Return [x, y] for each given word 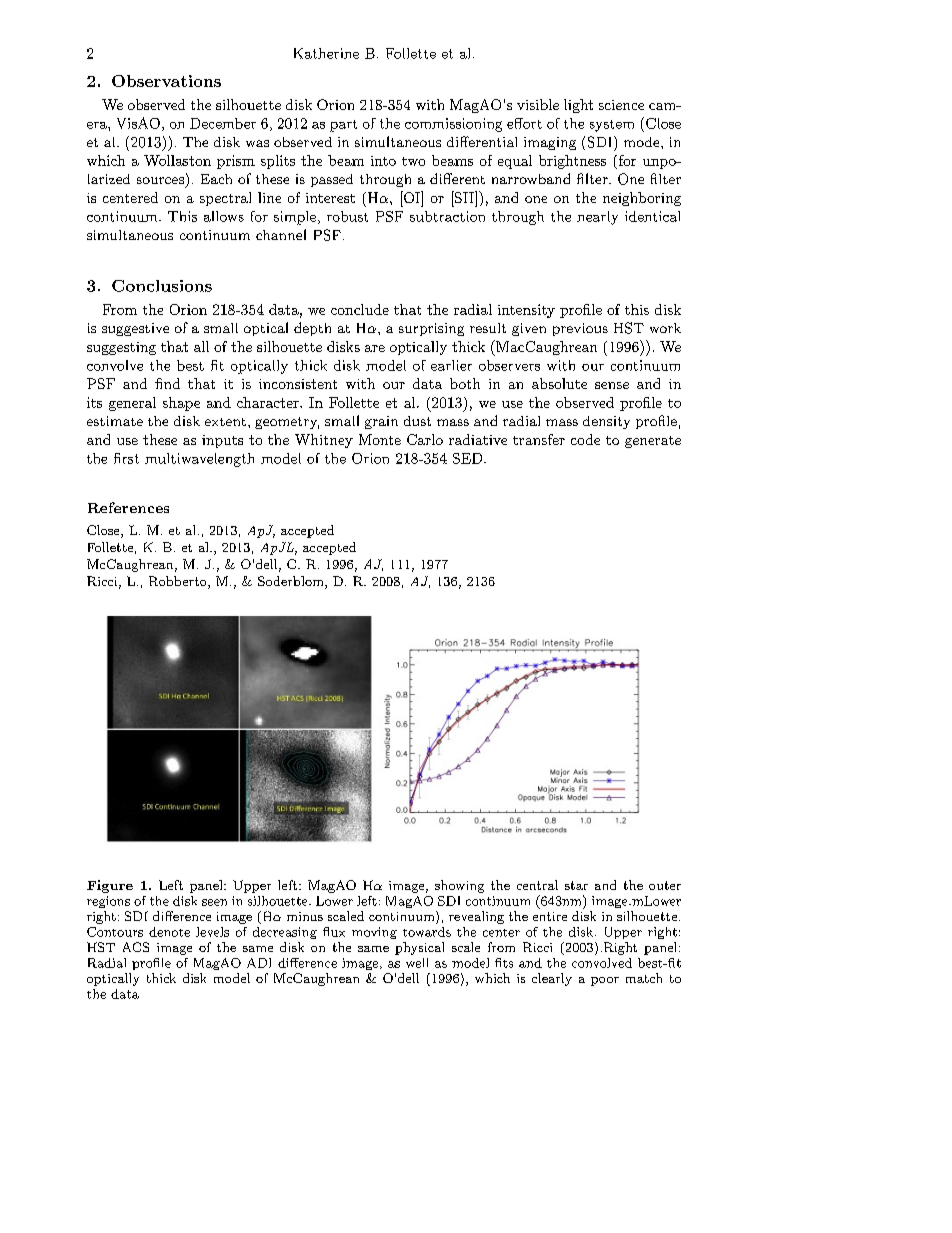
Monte [380, 439]
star [576, 885]
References [128, 507]
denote [169, 932]
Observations [166, 81]
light [578, 106]
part [343, 126]
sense [612, 385]
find [167, 383]
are [375, 348]
